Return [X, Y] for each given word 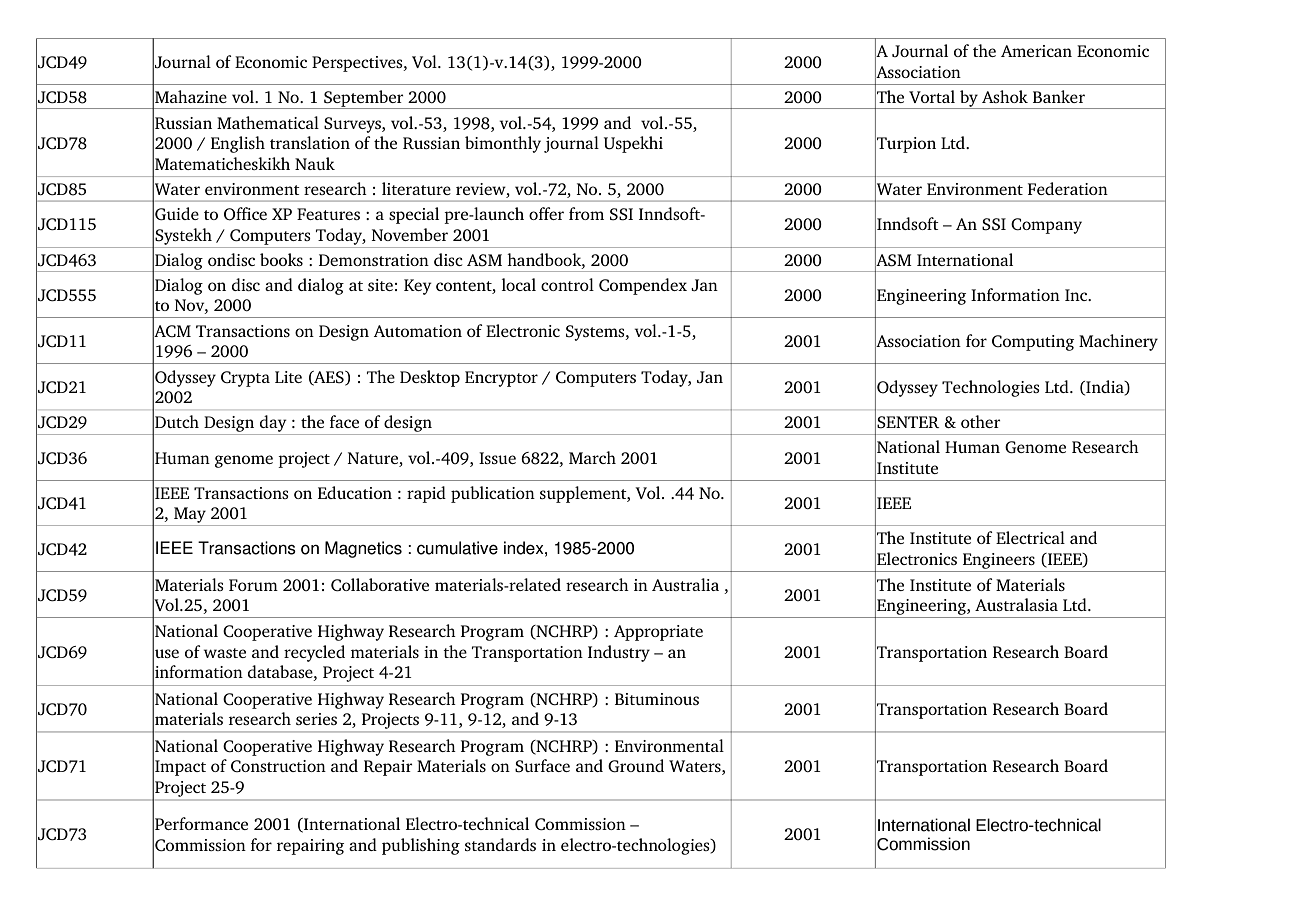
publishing [421, 846]
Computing [1033, 343]
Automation [418, 331]
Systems [596, 333]
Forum [253, 585]
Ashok [1005, 96]
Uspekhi [633, 144]
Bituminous [657, 699]
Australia [685, 584]
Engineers [999, 561]
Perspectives [358, 64]
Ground [636, 766]
